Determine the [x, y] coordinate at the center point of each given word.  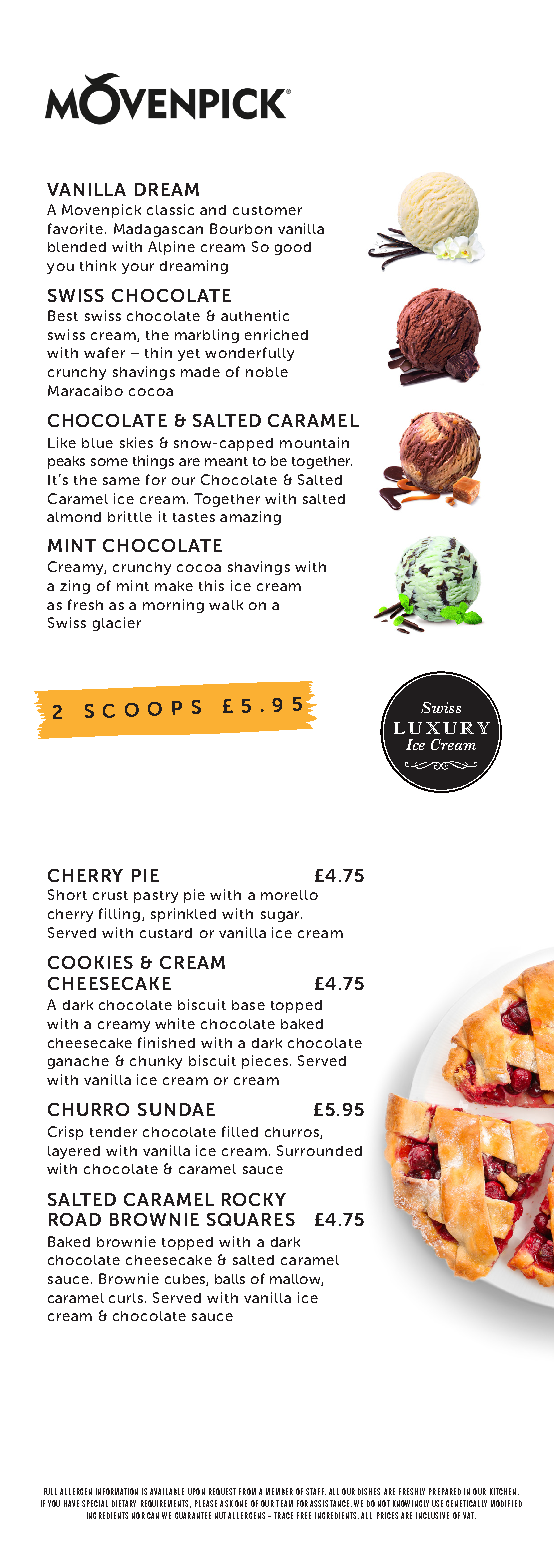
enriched [276, 334]
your [138, 268]
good [293, 248]
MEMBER [279, 1491]
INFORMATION [117, 1491]
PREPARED [445, 1491]
